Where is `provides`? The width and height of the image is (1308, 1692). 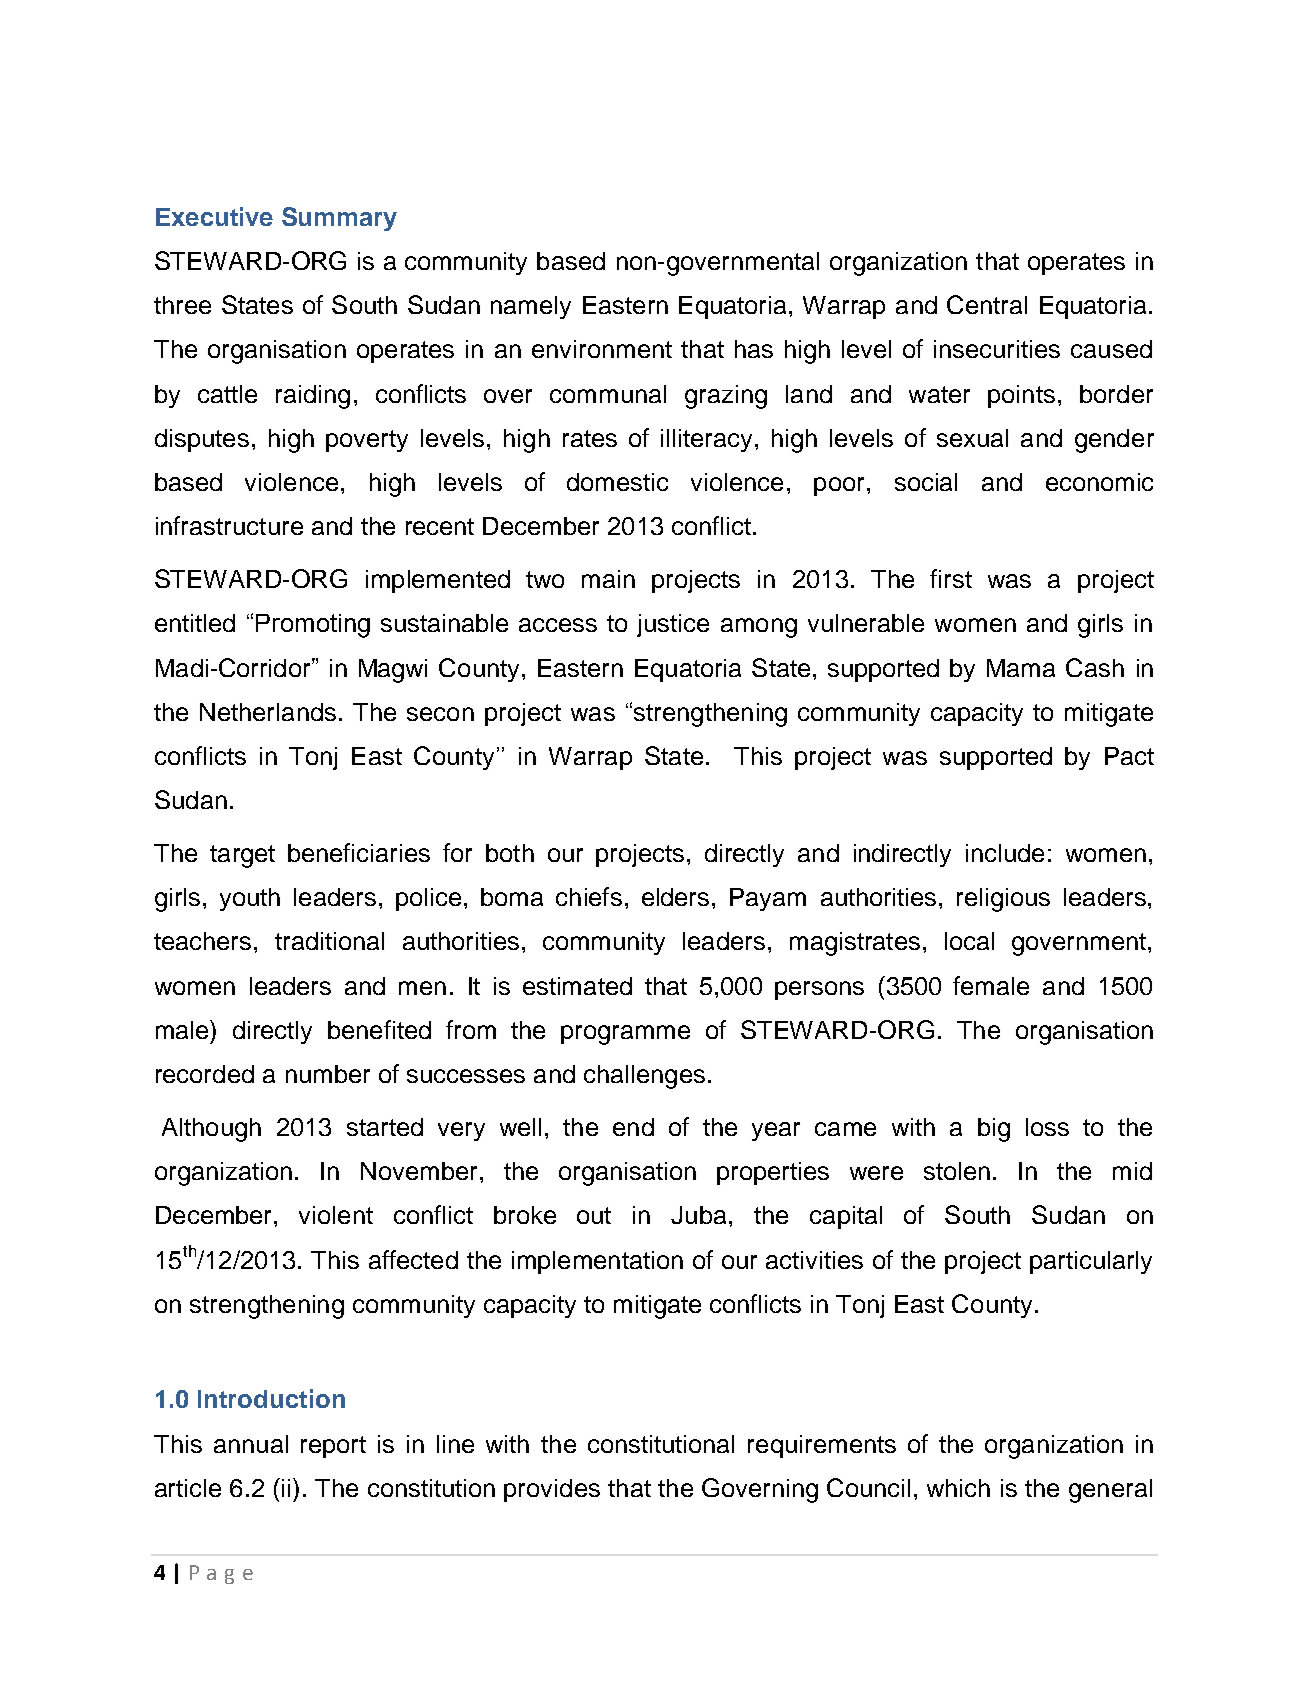
provides is located at coordinates (552, 1490).
